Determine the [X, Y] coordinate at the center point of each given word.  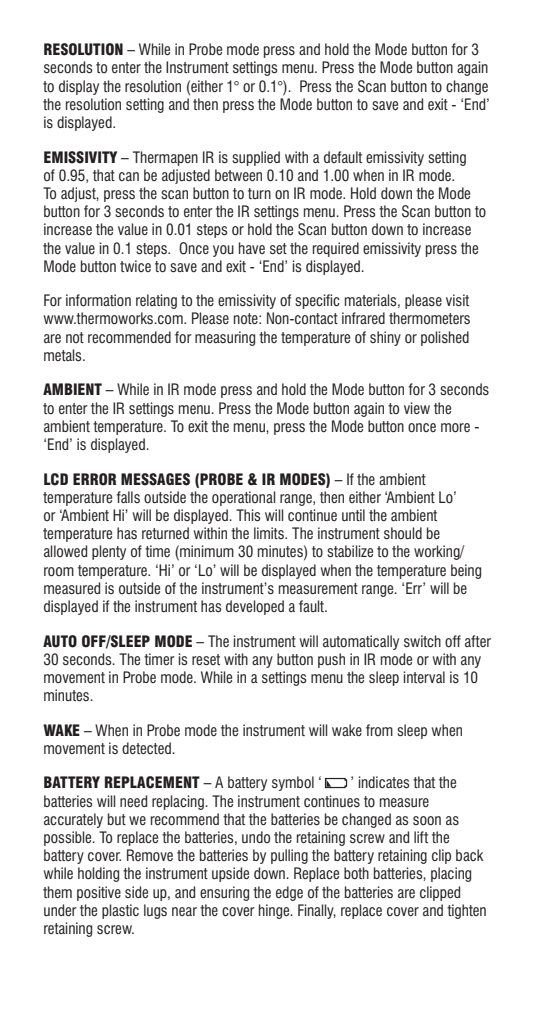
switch [422, 641]
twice [135, 266]
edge [289, 893]
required [336, 249]
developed [255, 607]
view [417, 408]
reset [206, 659]
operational [243, 498]
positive [99, 893]
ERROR [95, 479]
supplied [256, 158]
